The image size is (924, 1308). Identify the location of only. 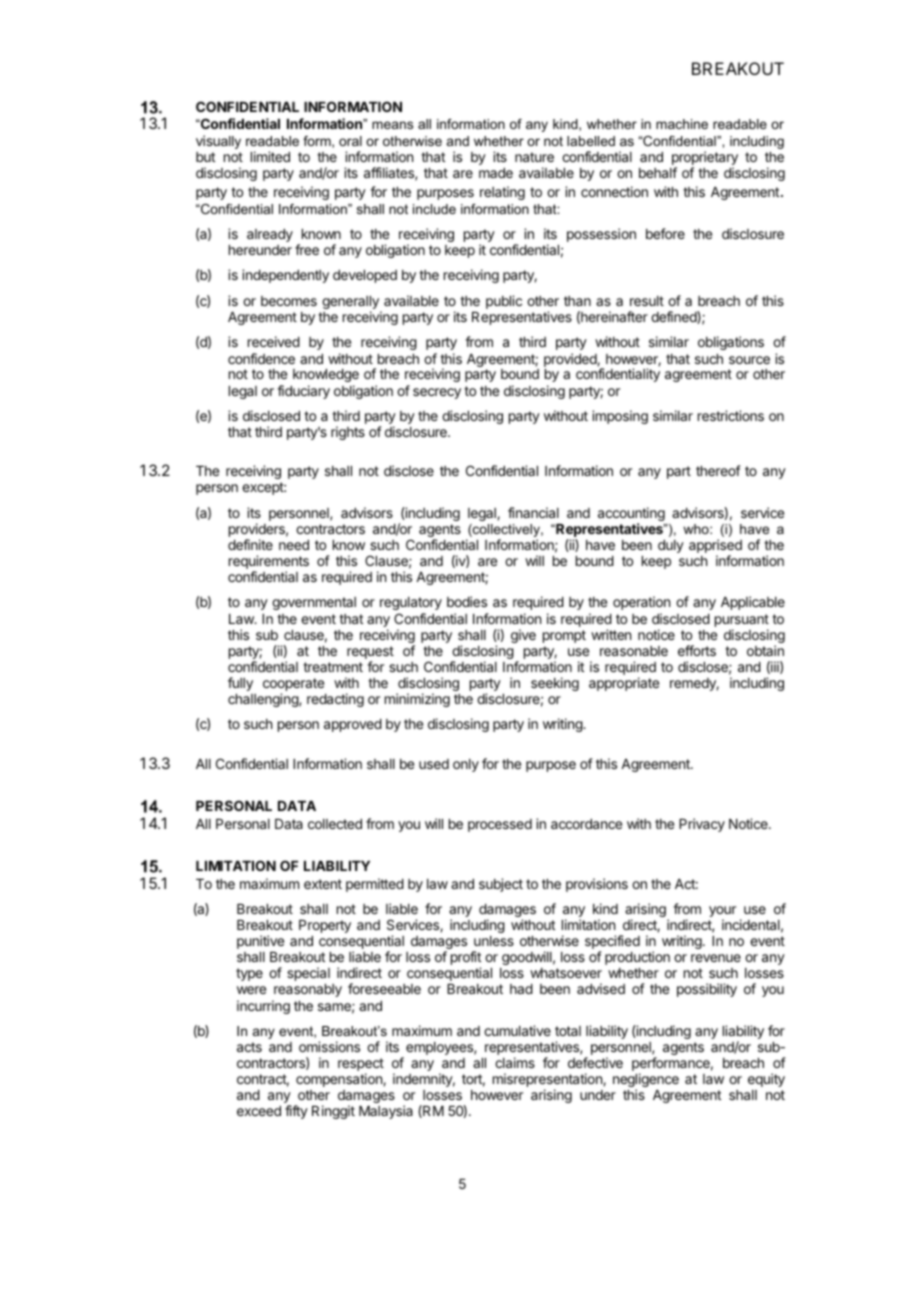
(466, 765).
